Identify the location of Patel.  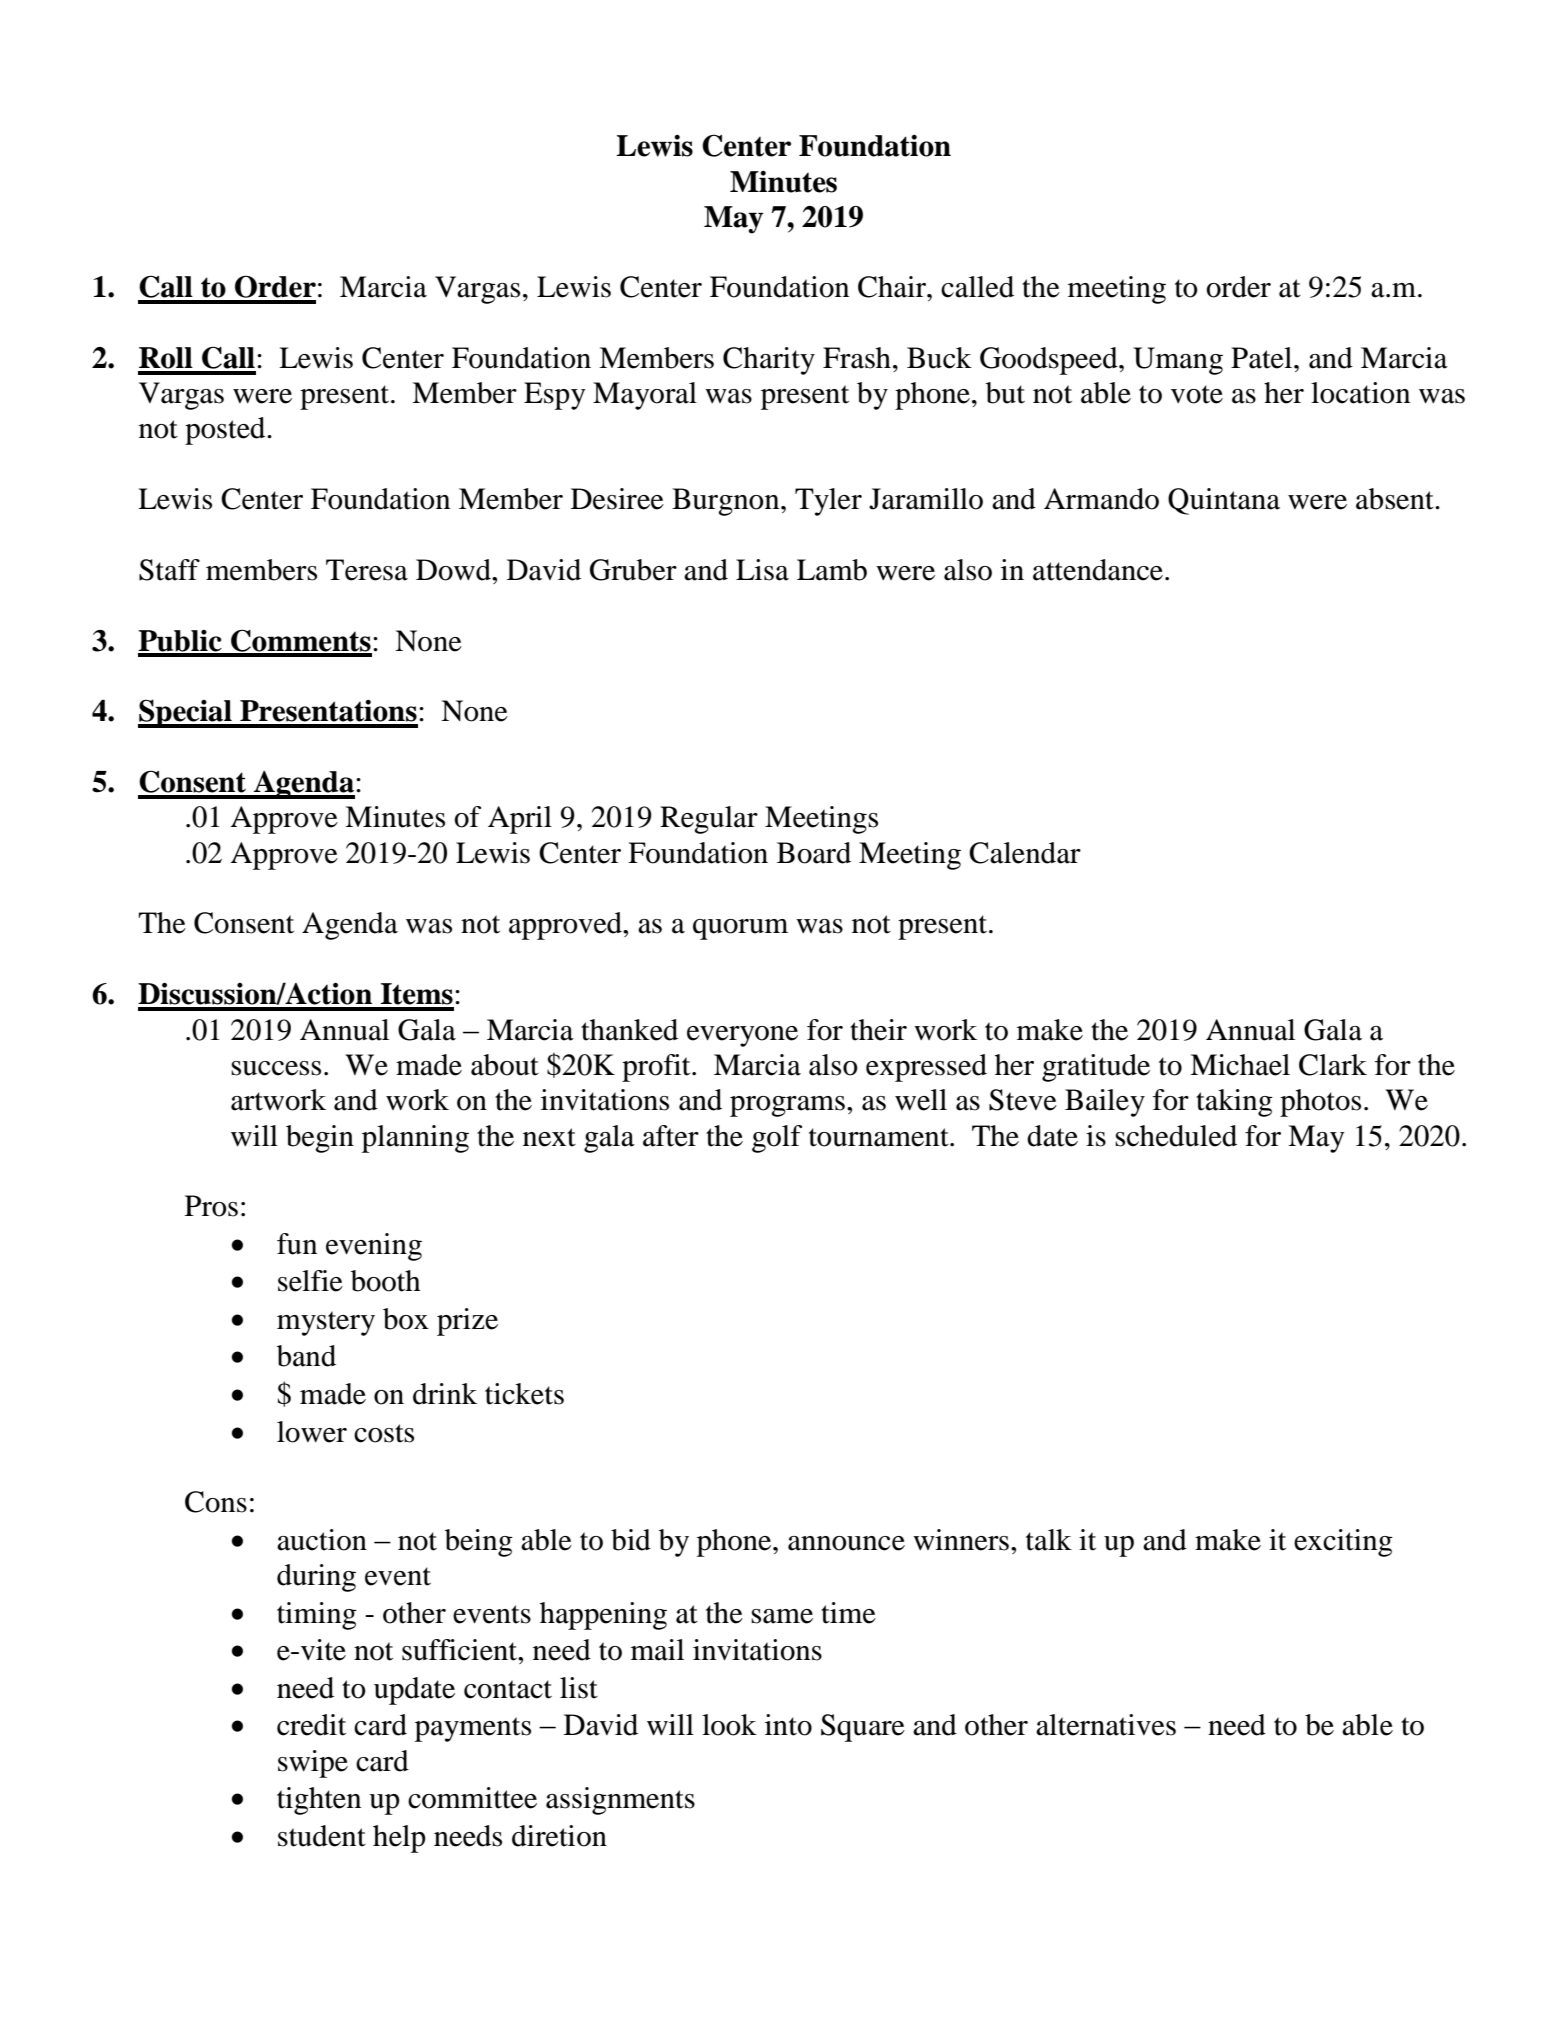
(1263, 358).
